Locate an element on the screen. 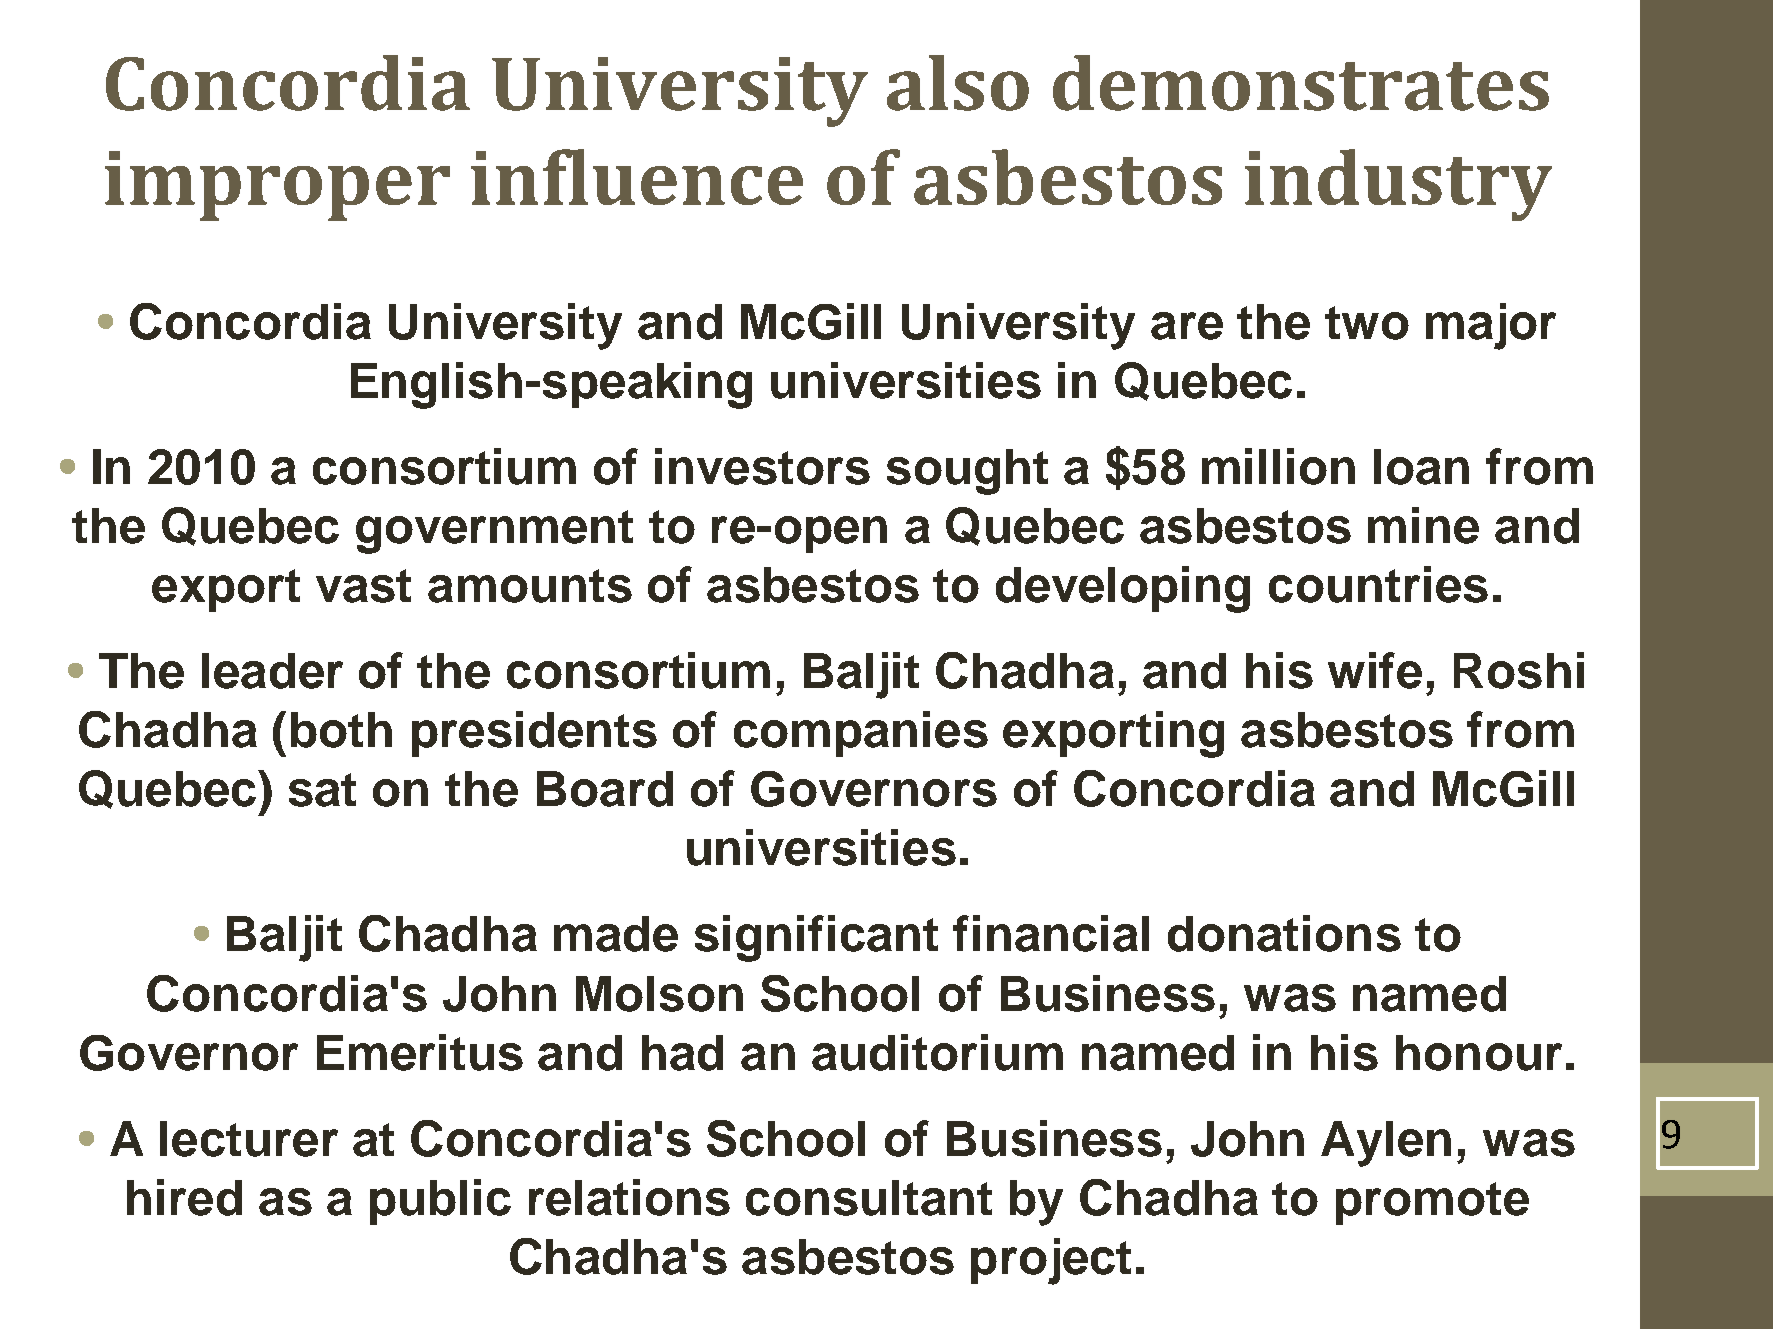  two is located at coordinates (1367, 323).
